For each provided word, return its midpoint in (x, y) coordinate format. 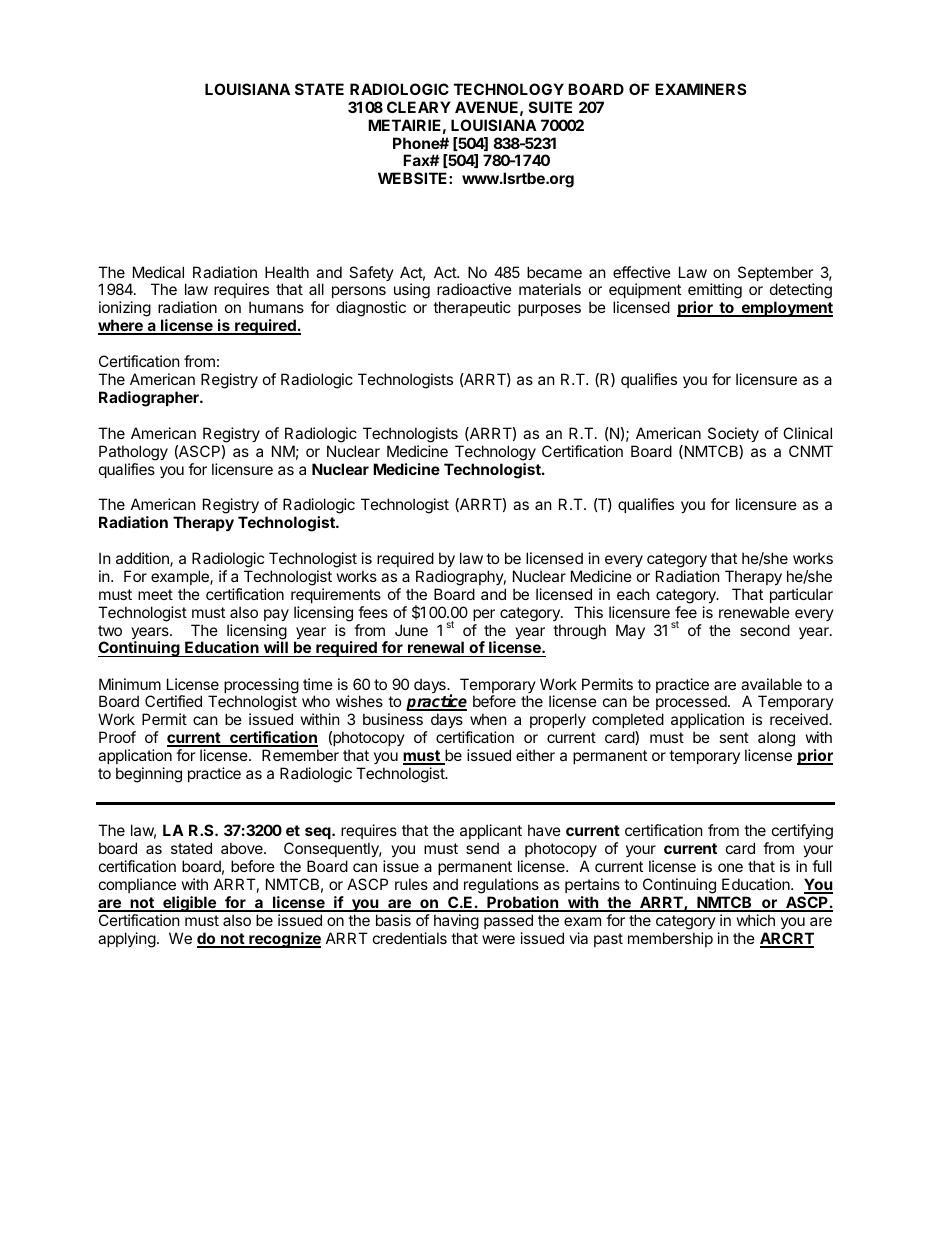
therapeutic (472, 308)
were (498, 939)
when (488, 719)
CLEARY (419, 107)
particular (801, 595)
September (776, 275)
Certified (173, 701)
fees (373, 612)
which (756, 920)
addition (143, 559)
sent (734, 737)
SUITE (550, 107)
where (121, 326)
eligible (189, 904)
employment (786, 309)
